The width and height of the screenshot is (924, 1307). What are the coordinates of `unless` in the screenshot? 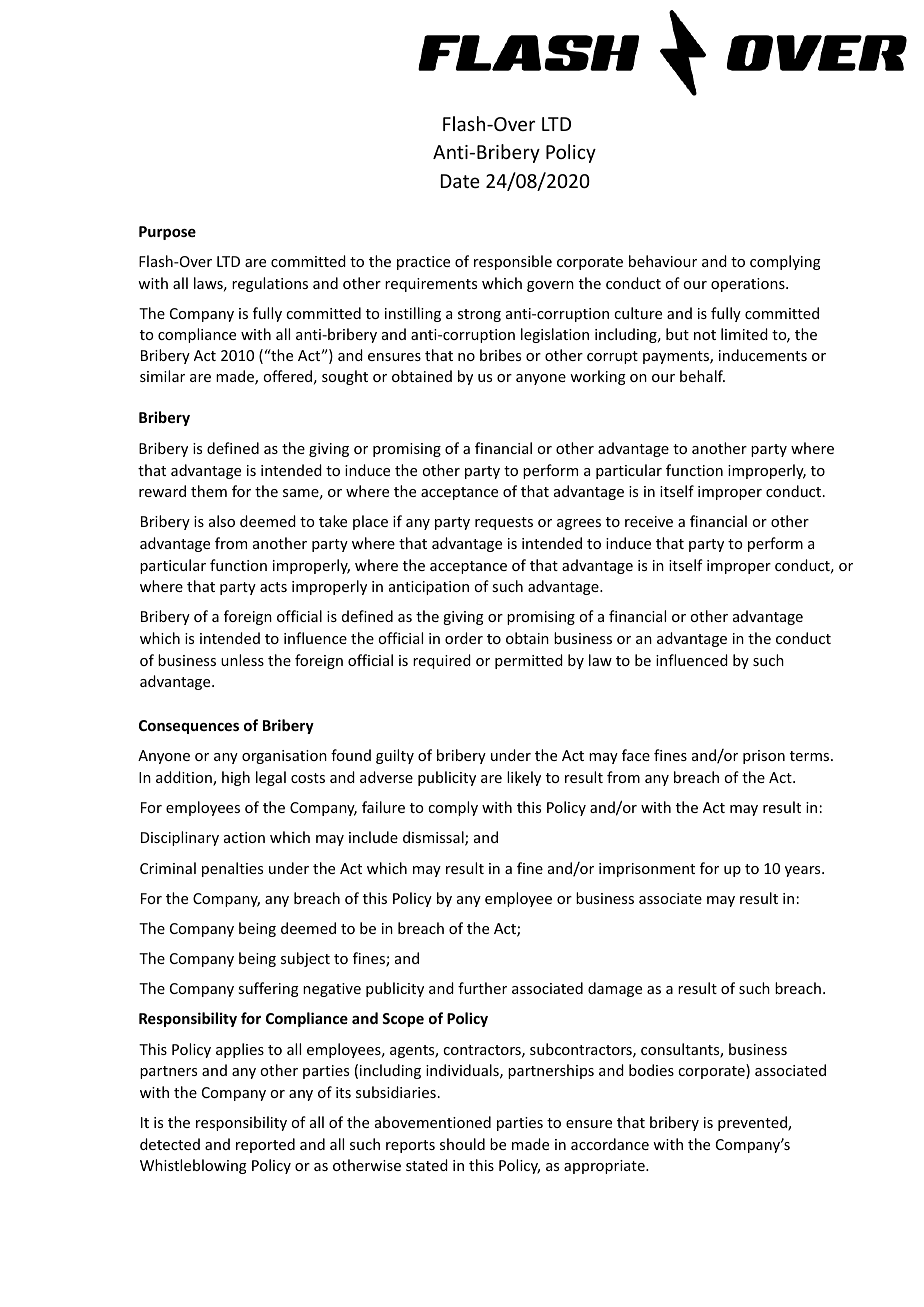 It's located at (242, 660).
